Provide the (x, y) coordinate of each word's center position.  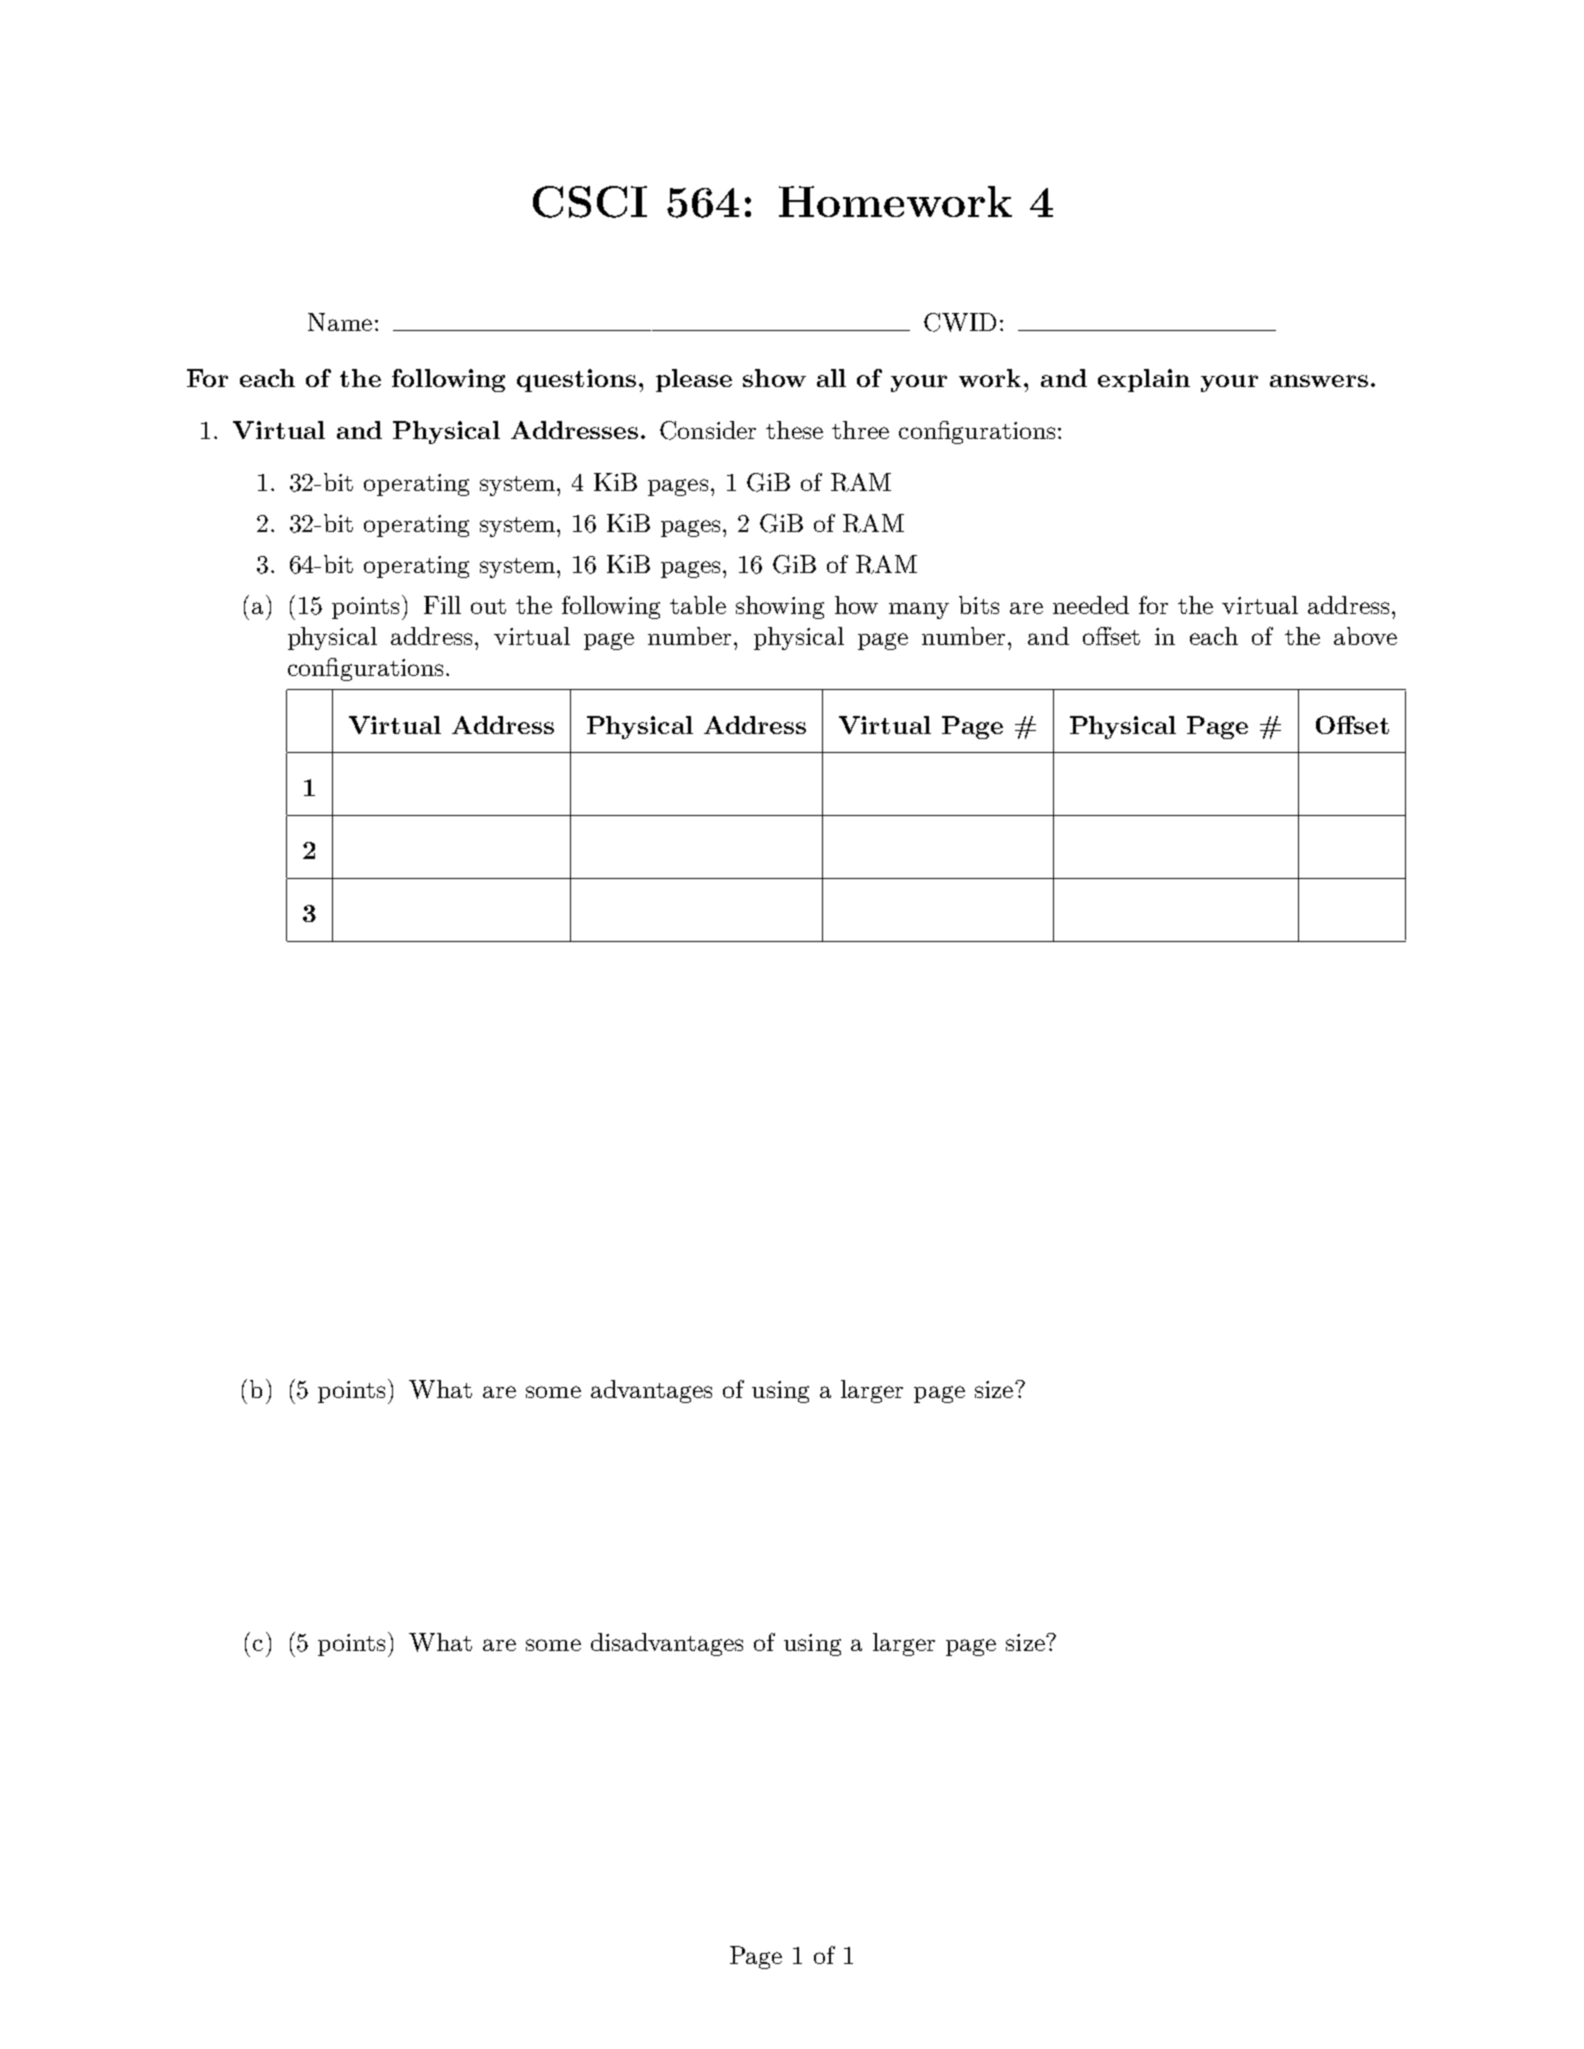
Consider (708, 430)
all (831, 378)
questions (576, 380)
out (488, 606)
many (919, 610)
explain (1144, 380)
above (1365, 636)
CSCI (590, 202)
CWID (960, 322)
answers (1319, 381)
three (860, 430)
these (794, 430)
